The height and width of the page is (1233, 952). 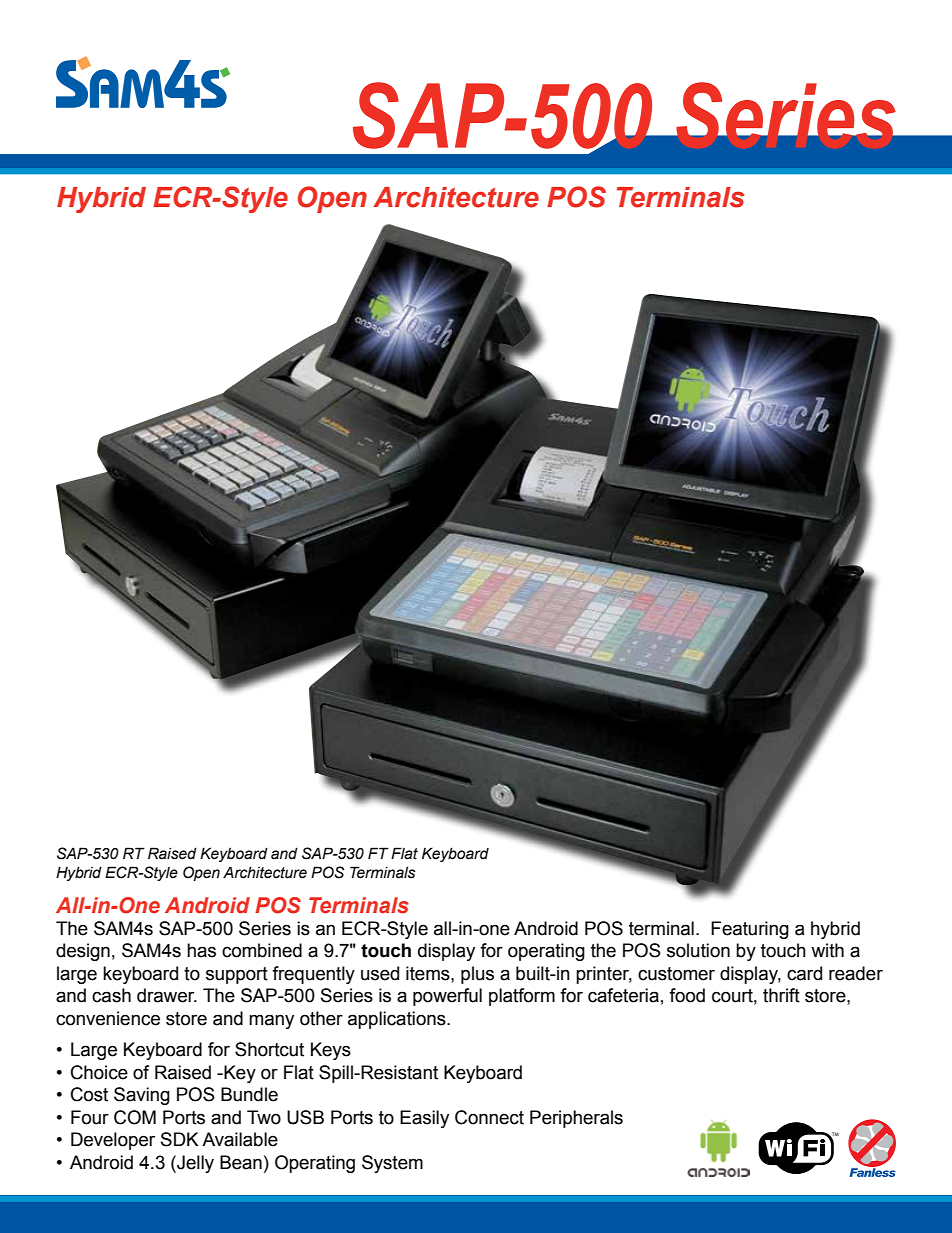 I want to click on Choice, so click(x=99, y=1072).
